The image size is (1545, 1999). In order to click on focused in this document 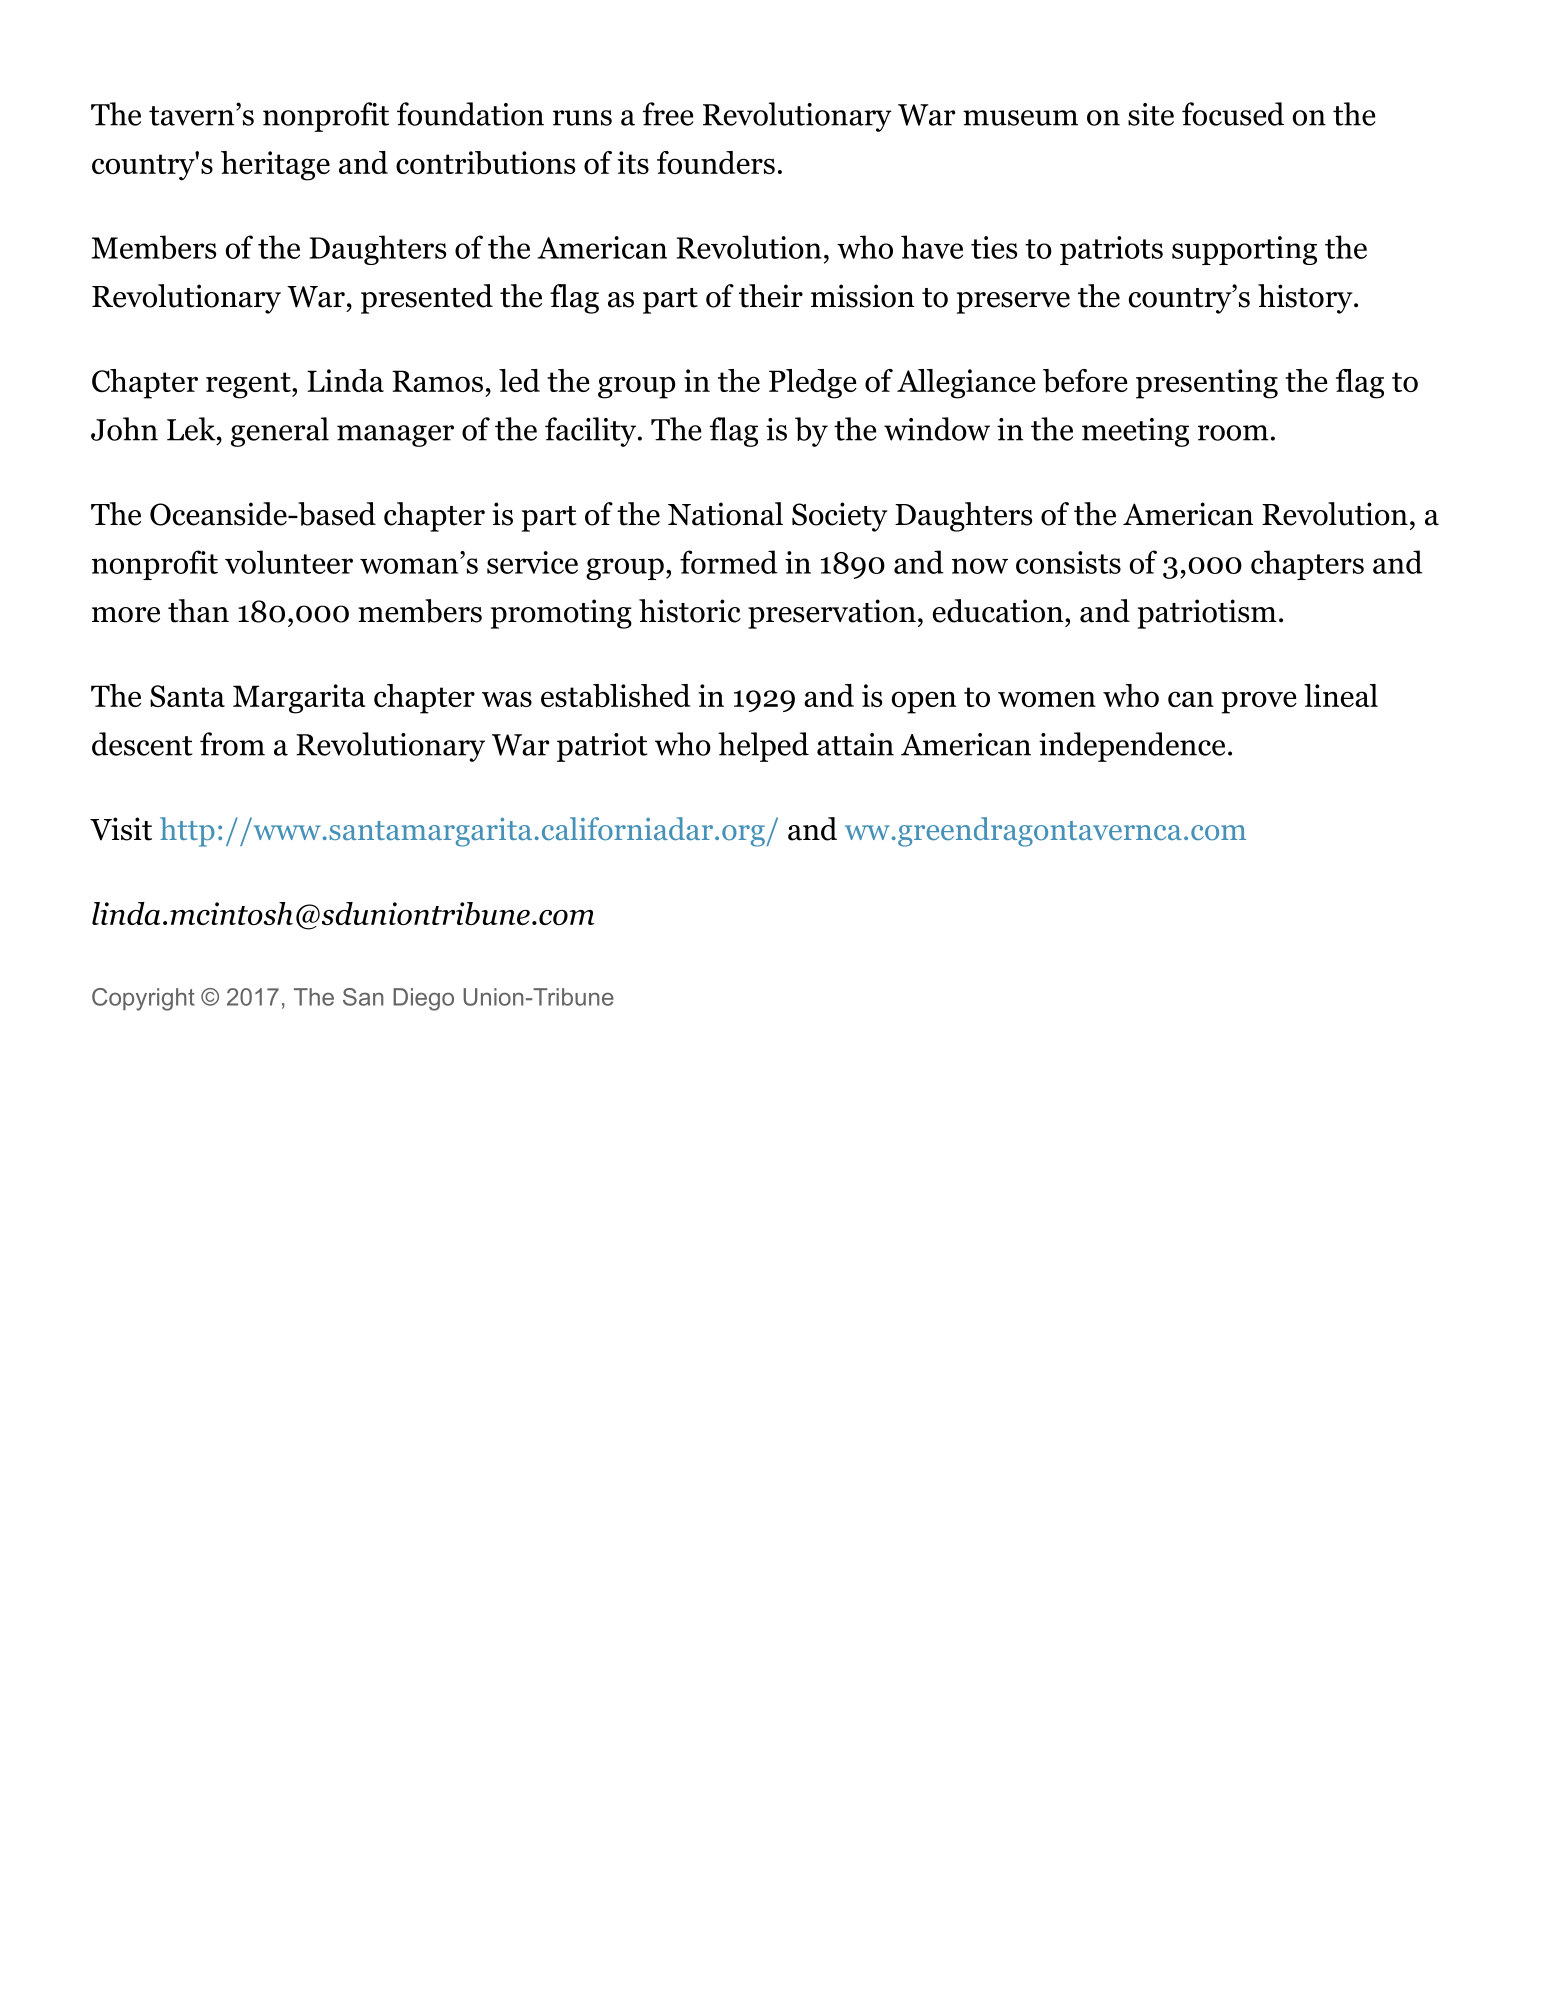, I will do `click(1233, 114)`.
